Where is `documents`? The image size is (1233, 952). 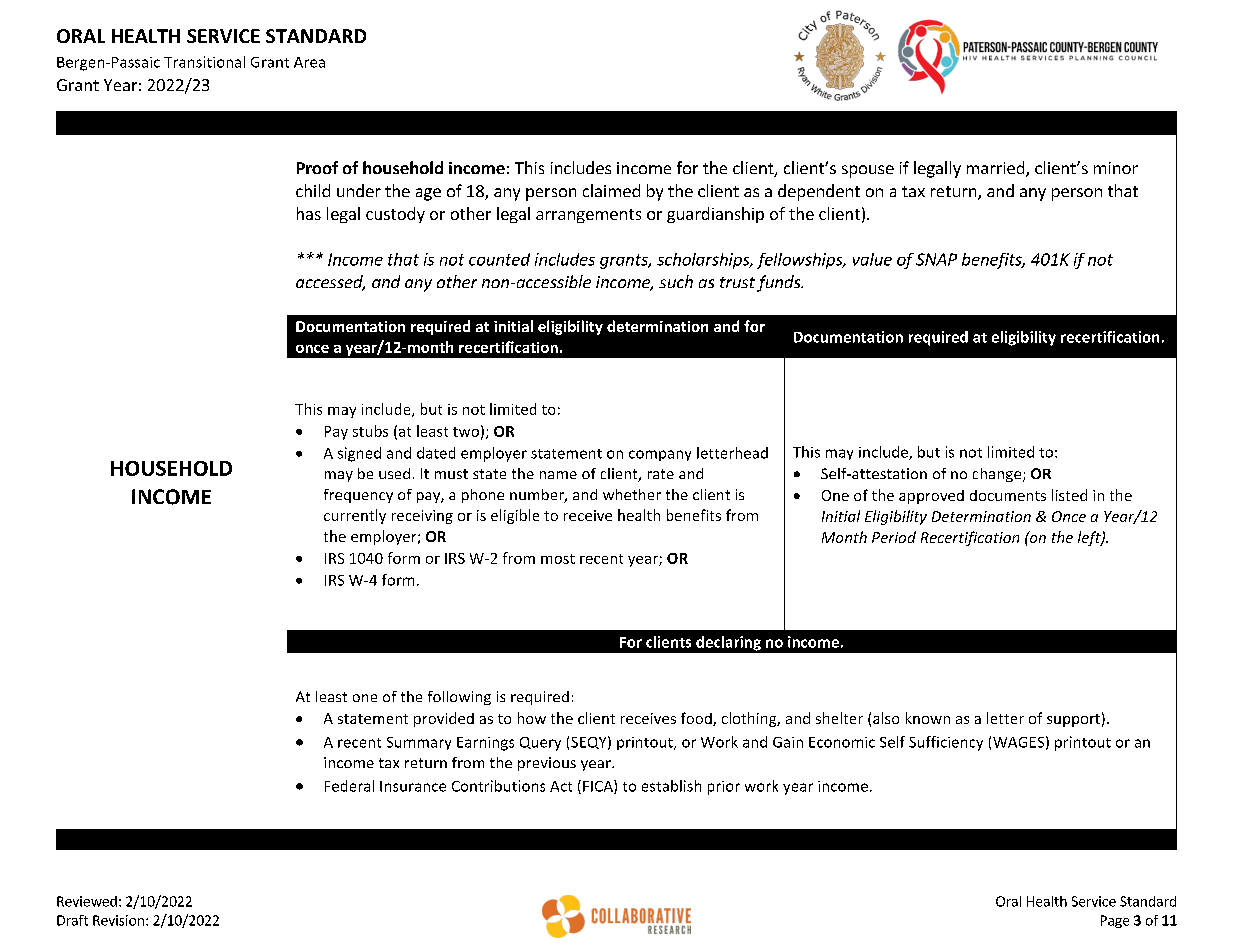 documents is located at coordinates (1008, 495).
